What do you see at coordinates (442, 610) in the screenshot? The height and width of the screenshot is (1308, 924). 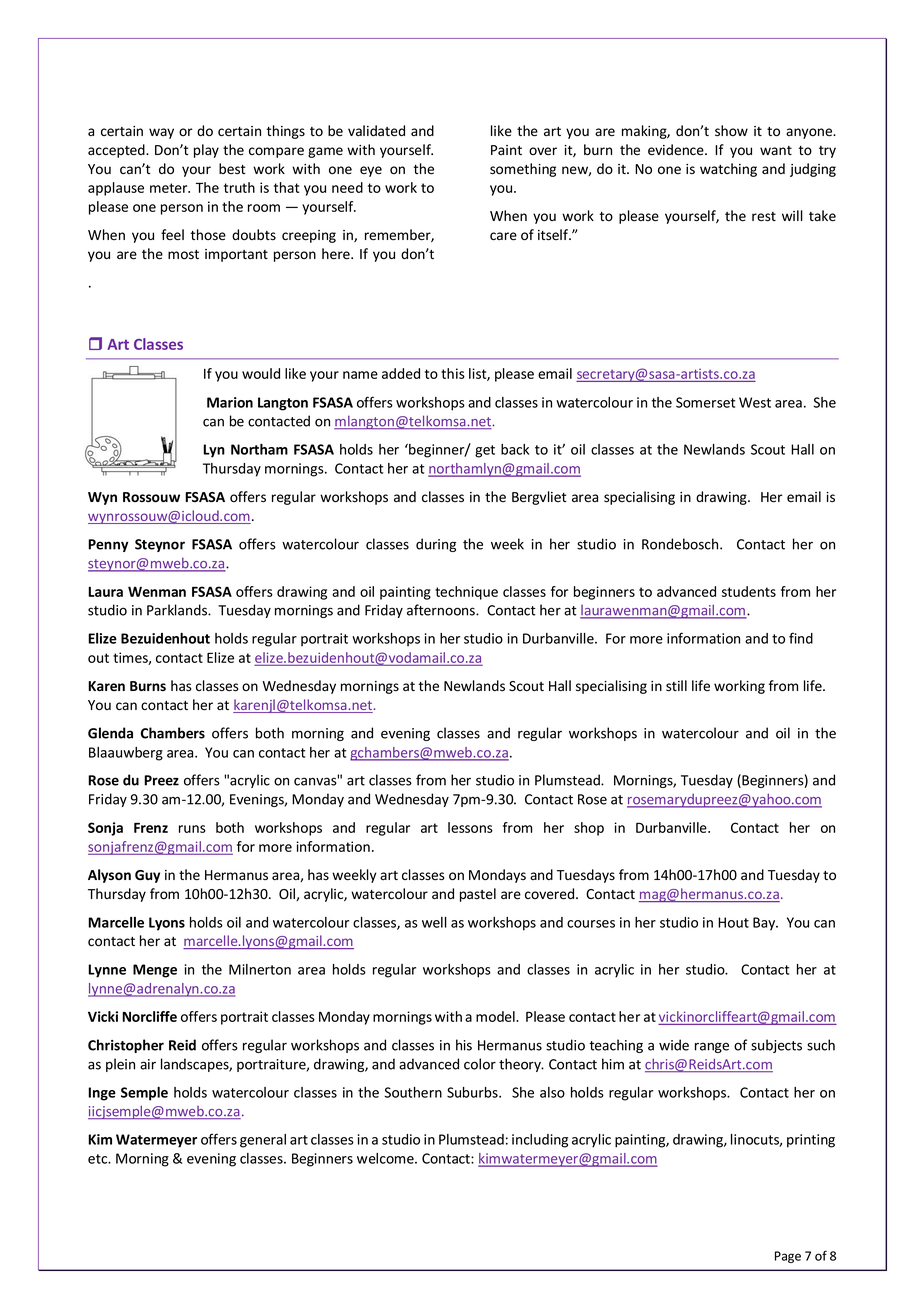 I see `afternoons` at bounding box center [442, 610].
